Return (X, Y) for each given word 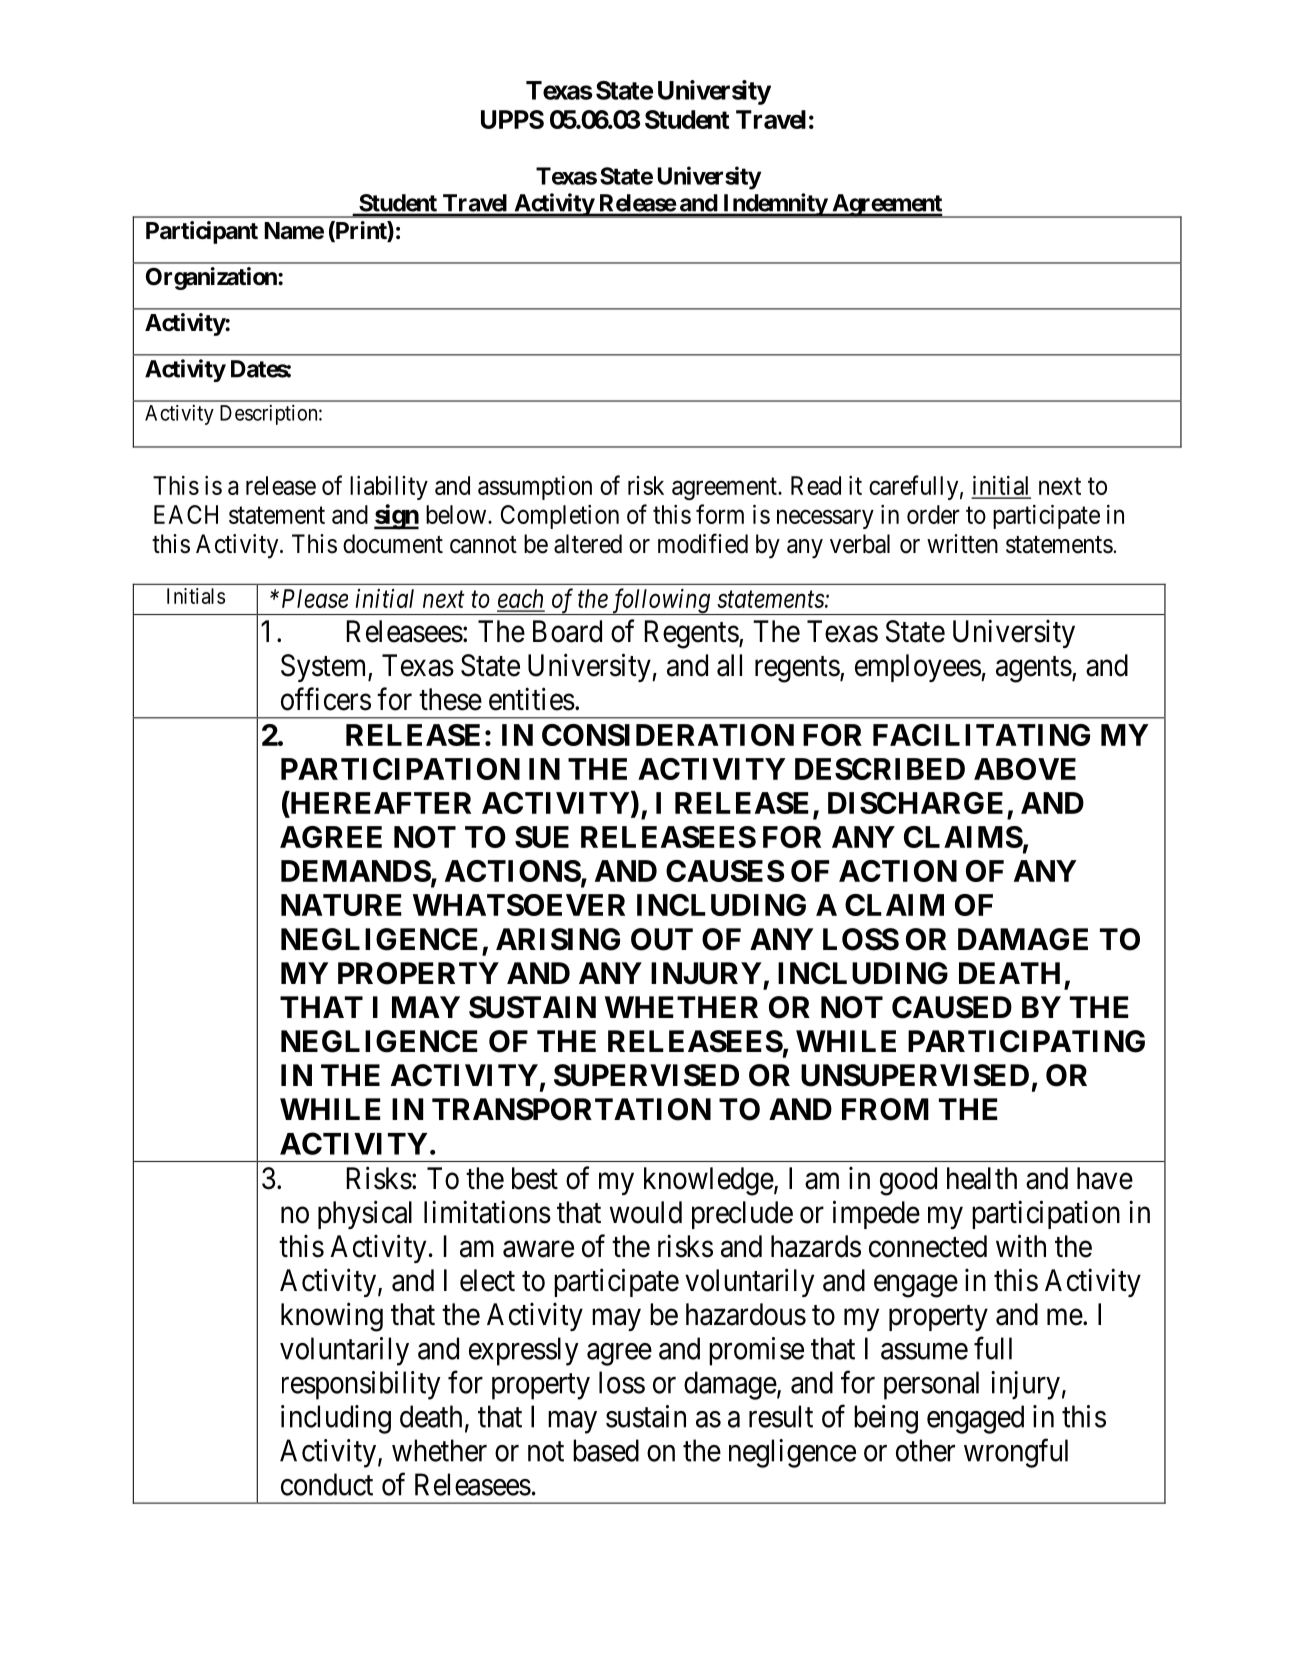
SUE (542, 837)
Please (315, 598)
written (962, 544)
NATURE (341, 905)
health (982, 1178)
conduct (327, 1484)
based (606, 1450)
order (933, 514)
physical (365, 1214)
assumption (535, 488)
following (660, 601)
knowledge (709, 1181)
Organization (212, 278)
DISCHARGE (915, 803)
